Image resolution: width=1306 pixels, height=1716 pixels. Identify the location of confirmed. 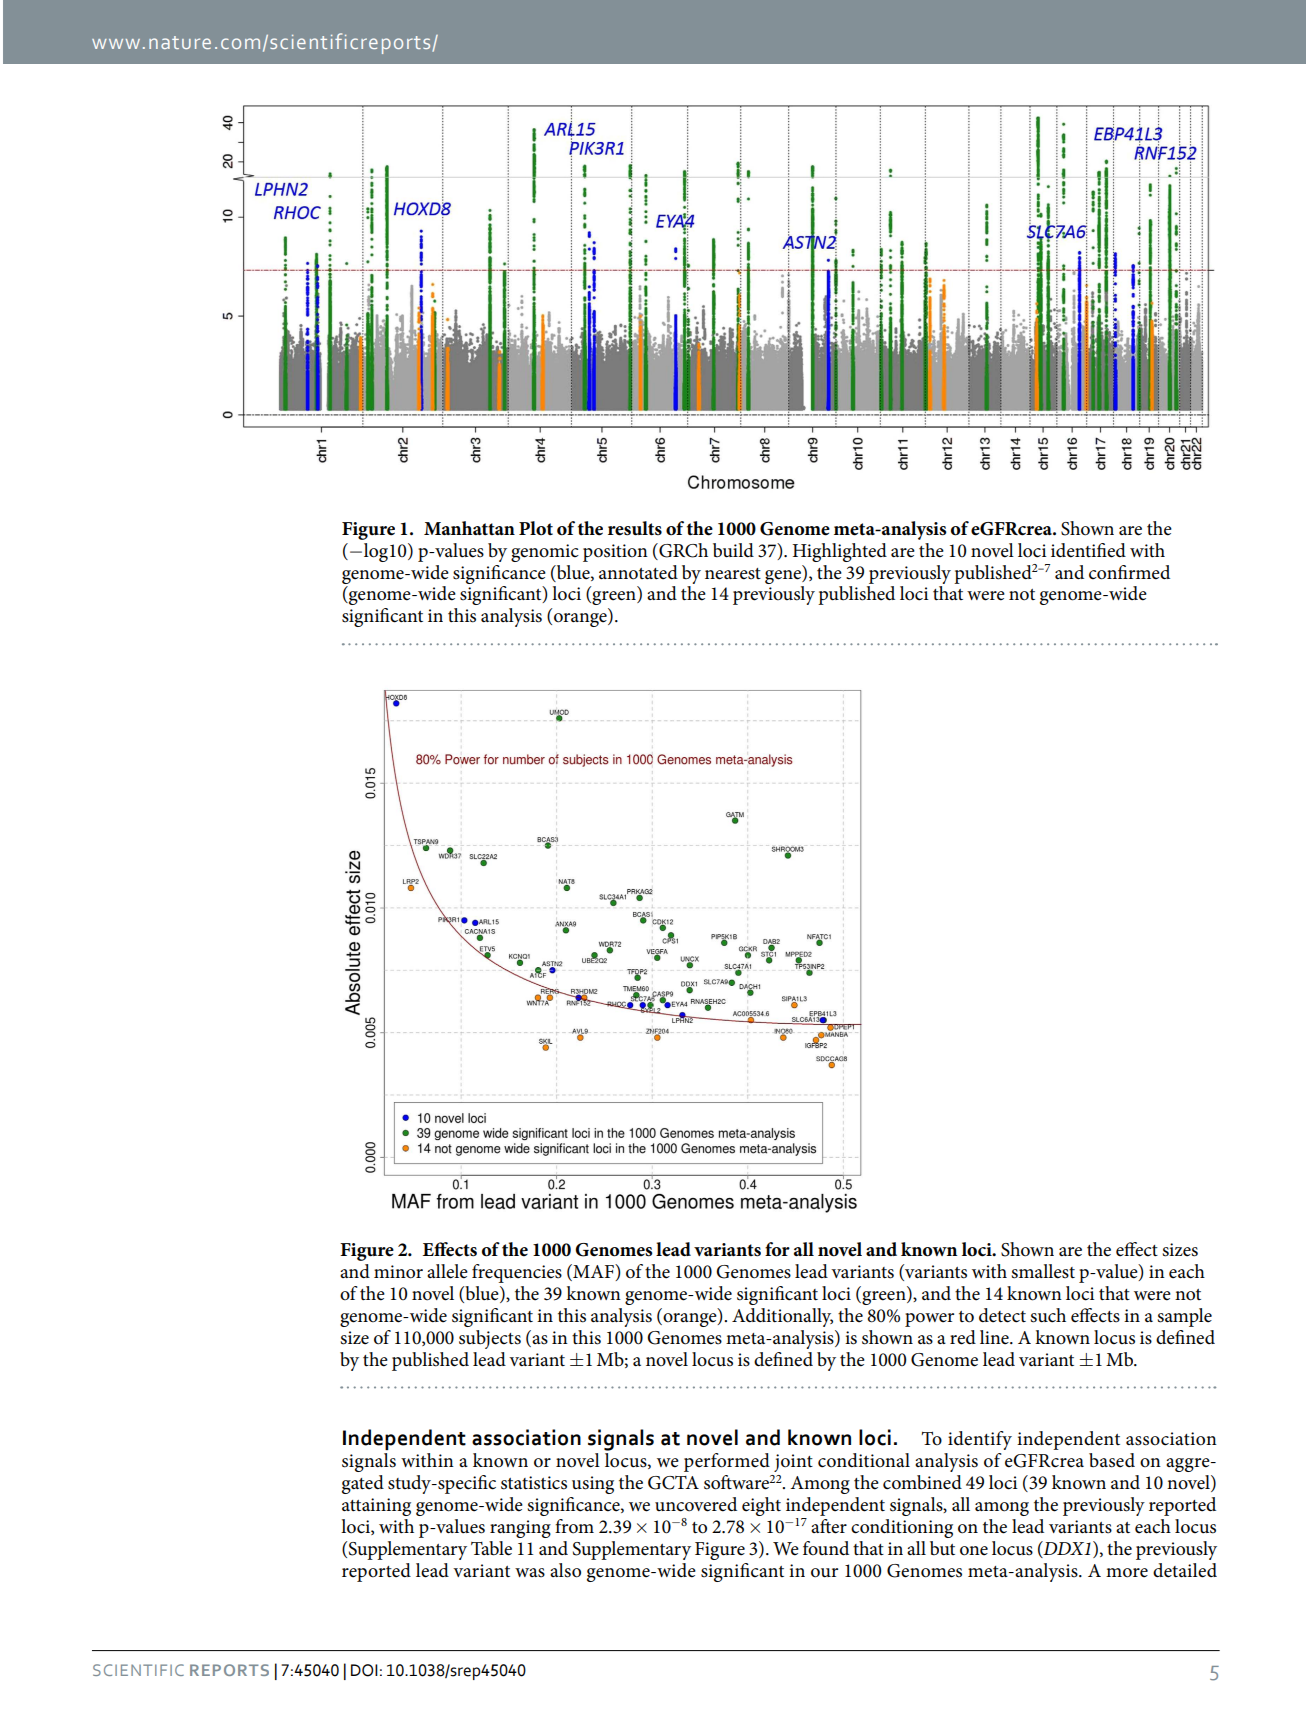
(1129, 572).
